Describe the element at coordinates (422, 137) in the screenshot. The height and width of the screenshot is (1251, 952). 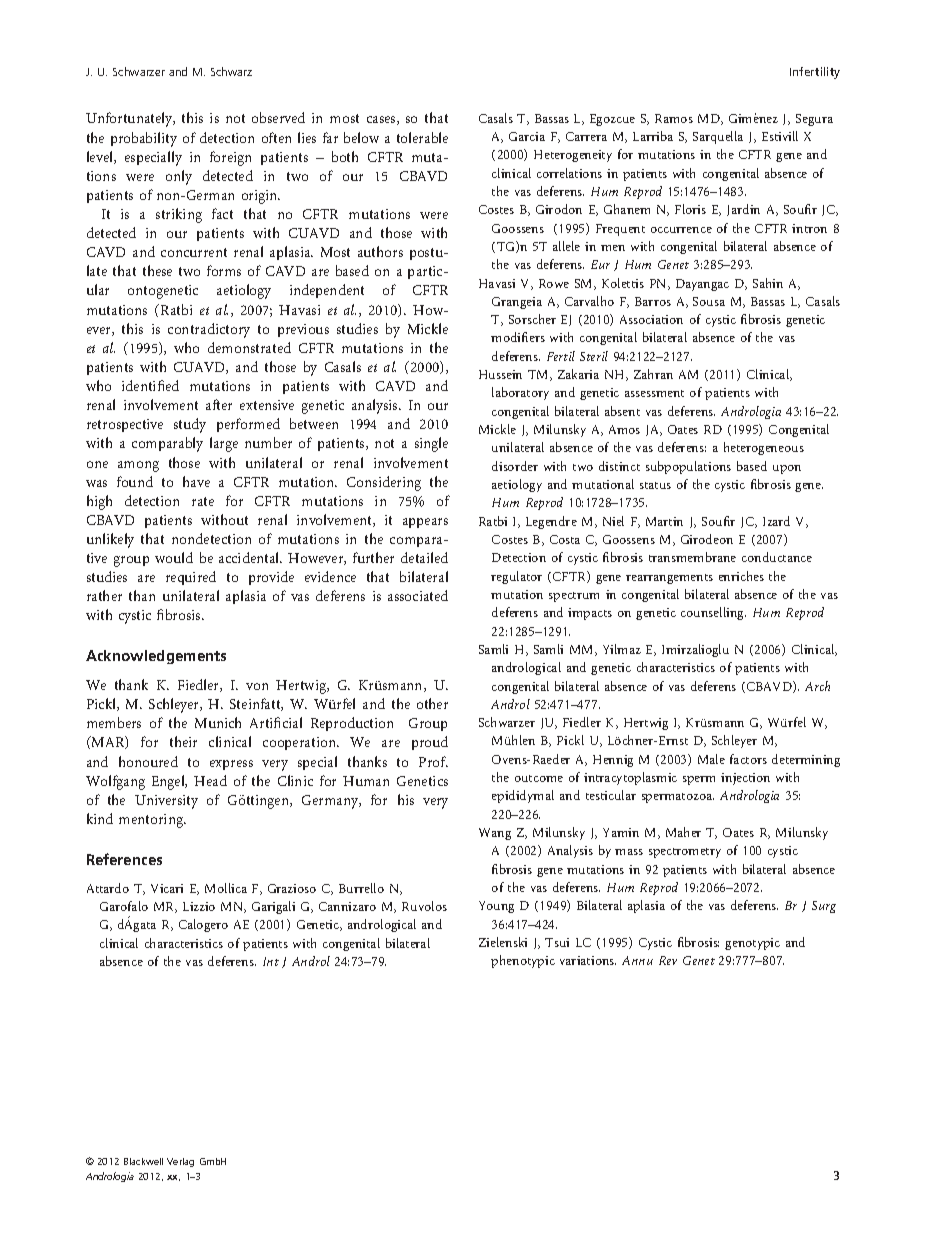
I see `tolerable` at that location.
